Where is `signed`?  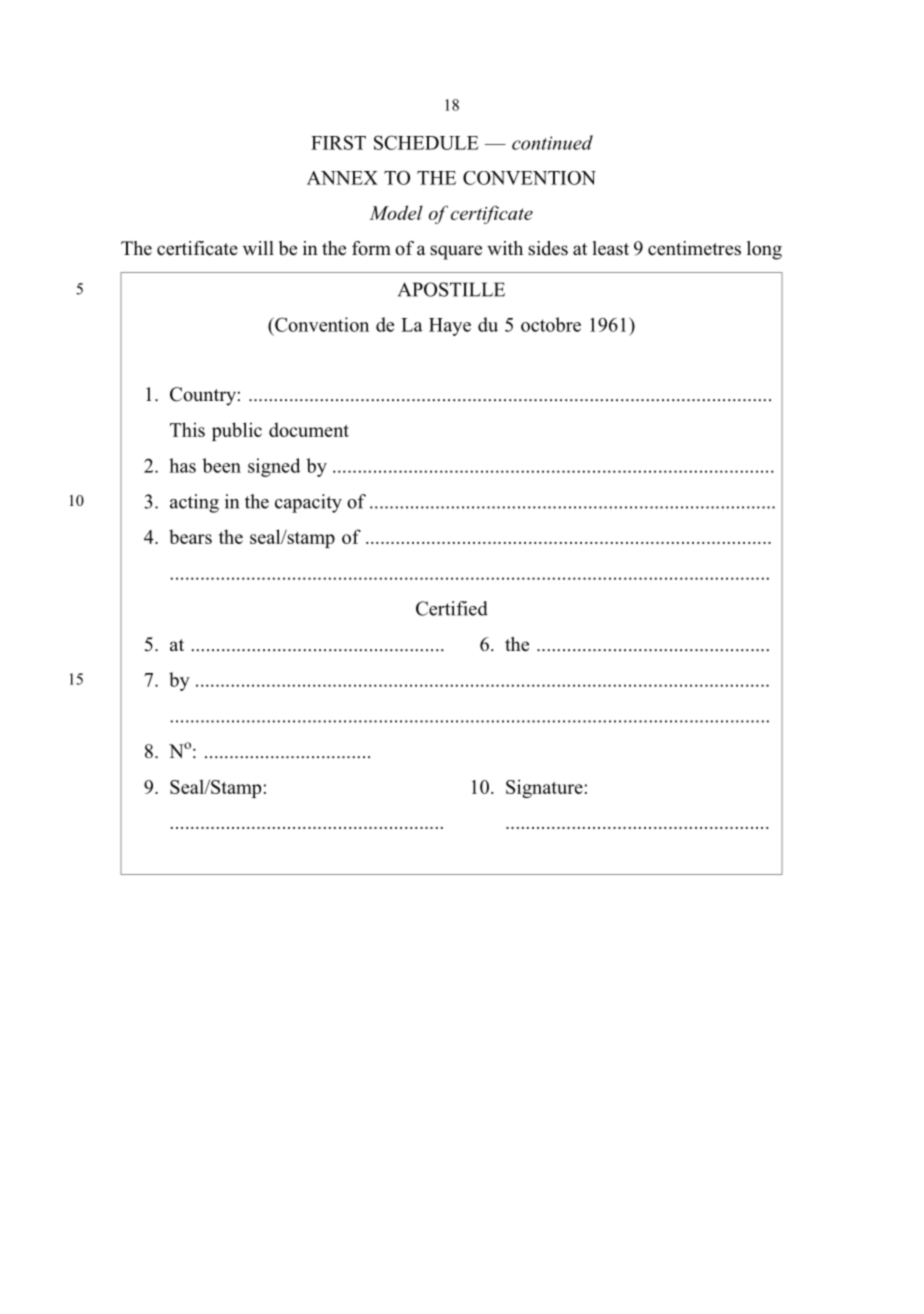 signed is located at coordinates (274, 467).
